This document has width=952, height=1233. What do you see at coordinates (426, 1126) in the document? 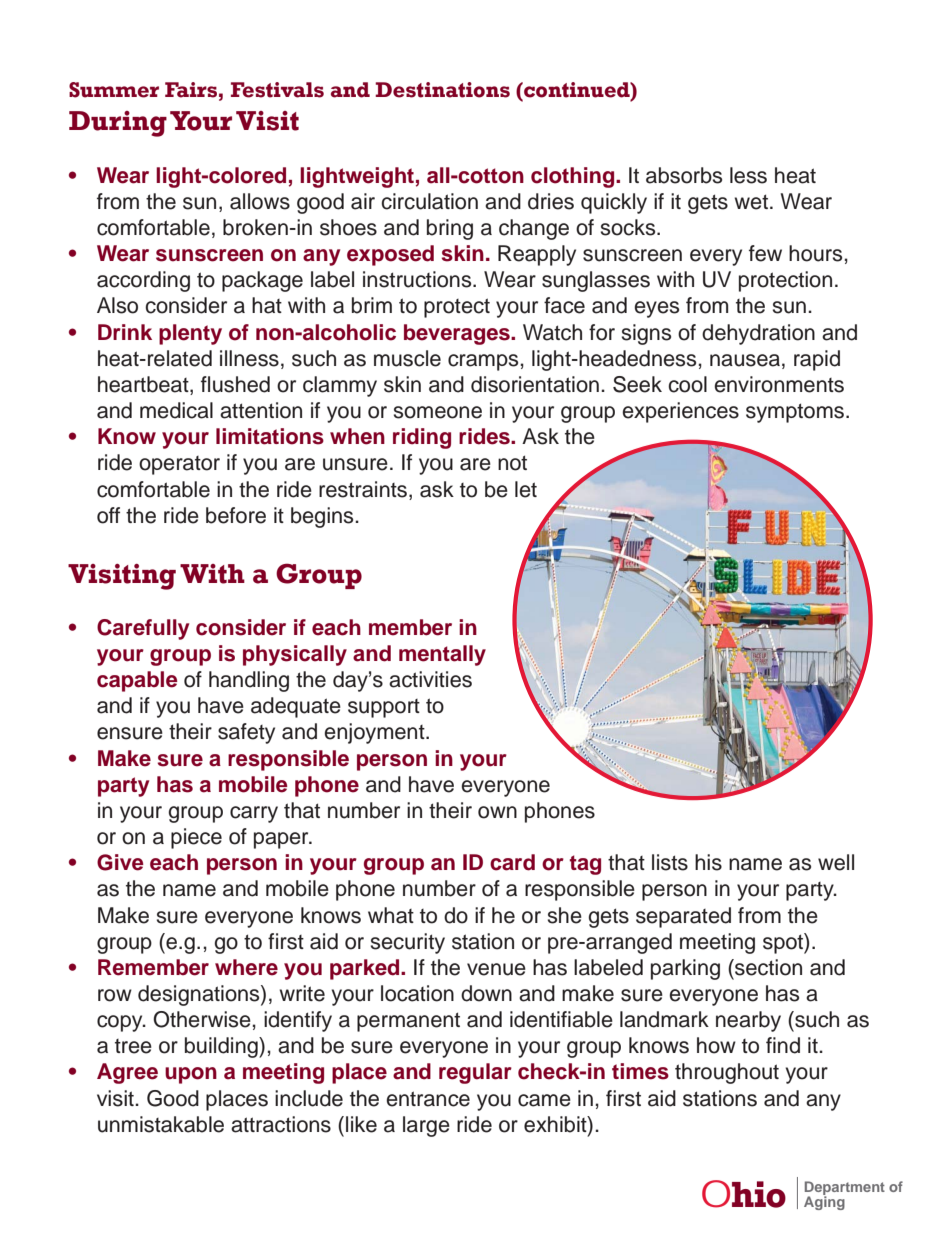
I see `large` at bounding box center [426, 1126].
